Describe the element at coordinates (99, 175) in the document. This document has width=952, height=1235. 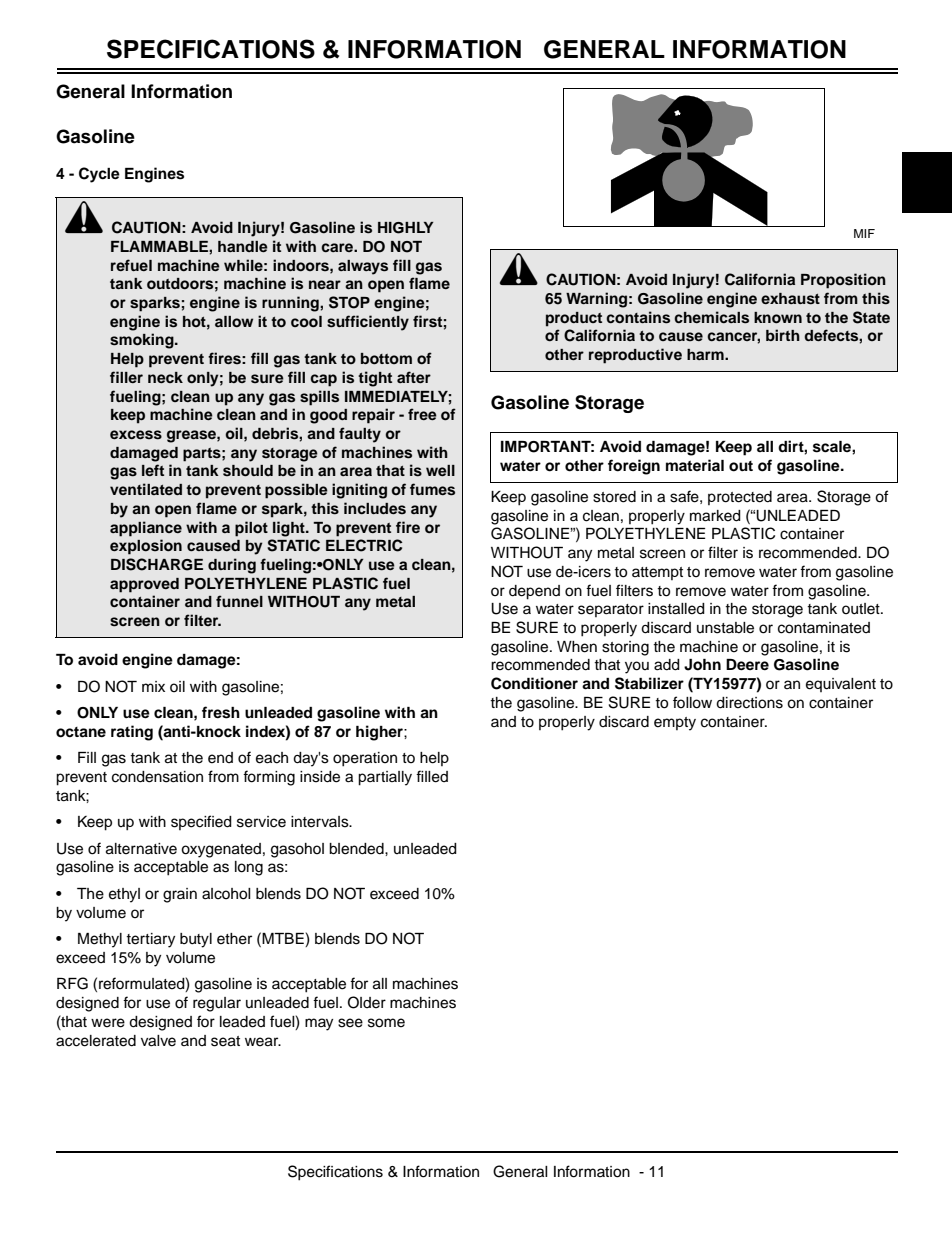
I see `Cycle` at that location.
